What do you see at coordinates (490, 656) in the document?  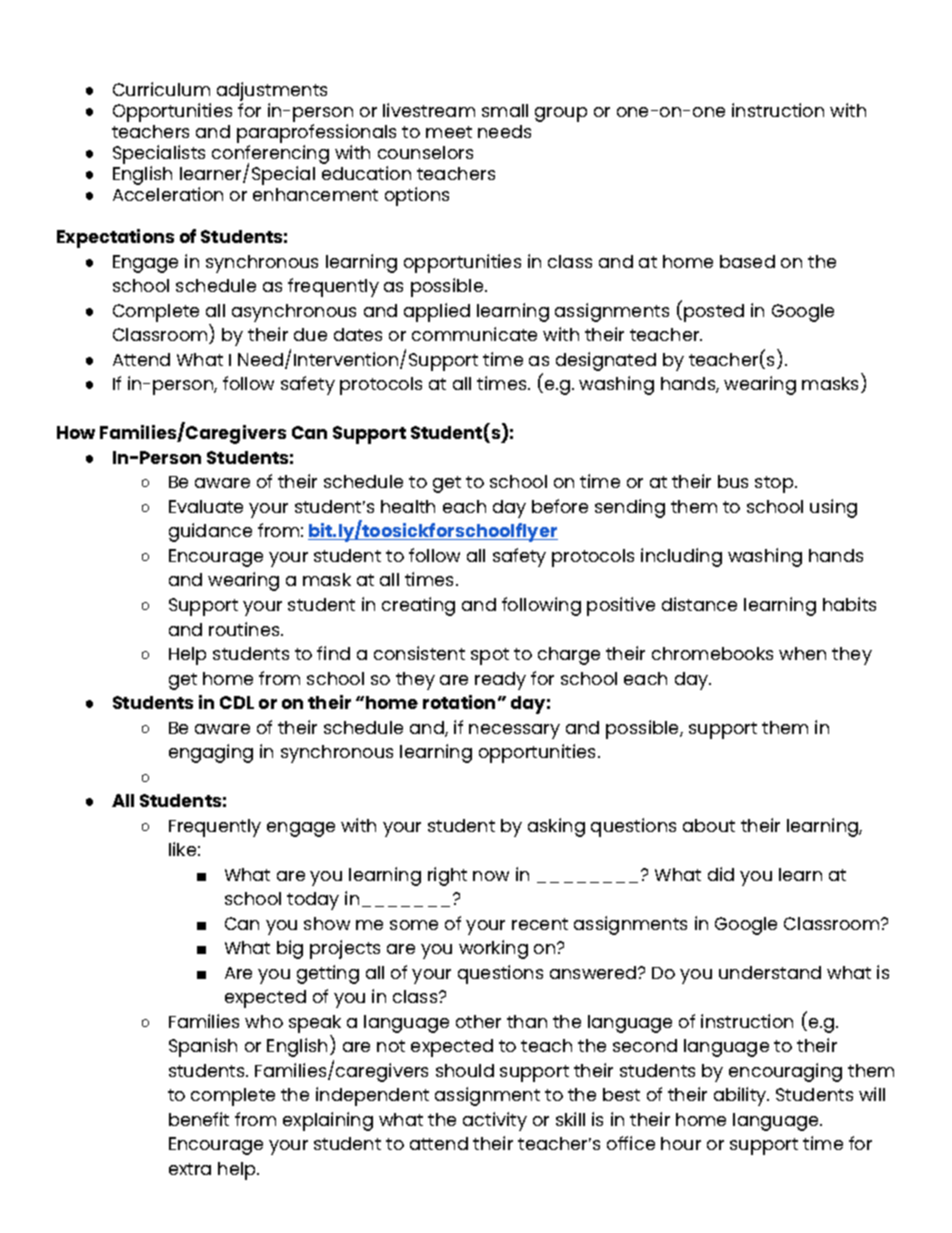 I see `spot` at bounding box center [490, 656].
